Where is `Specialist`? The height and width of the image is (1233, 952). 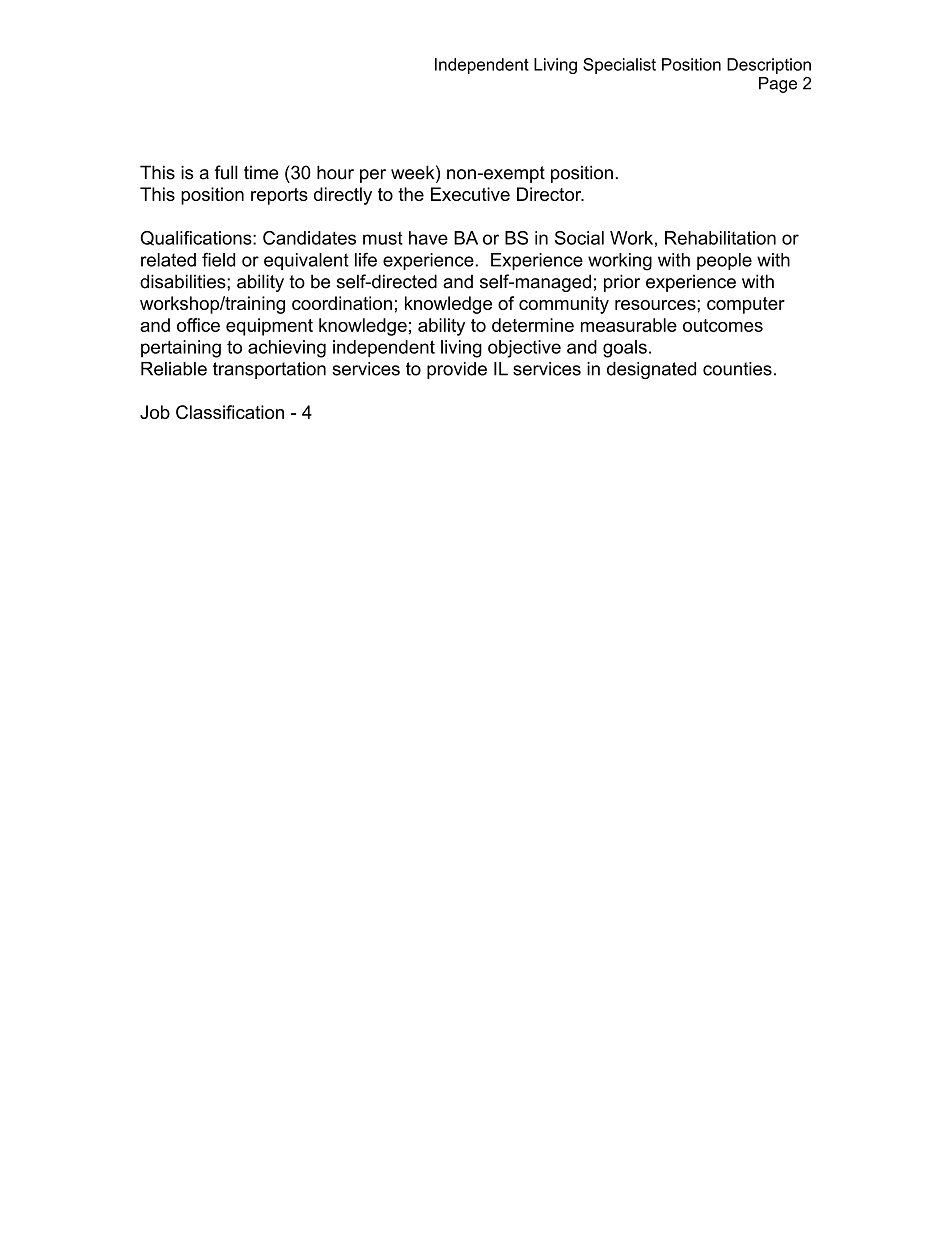 Specialist is located at coordinates (619, 66).
